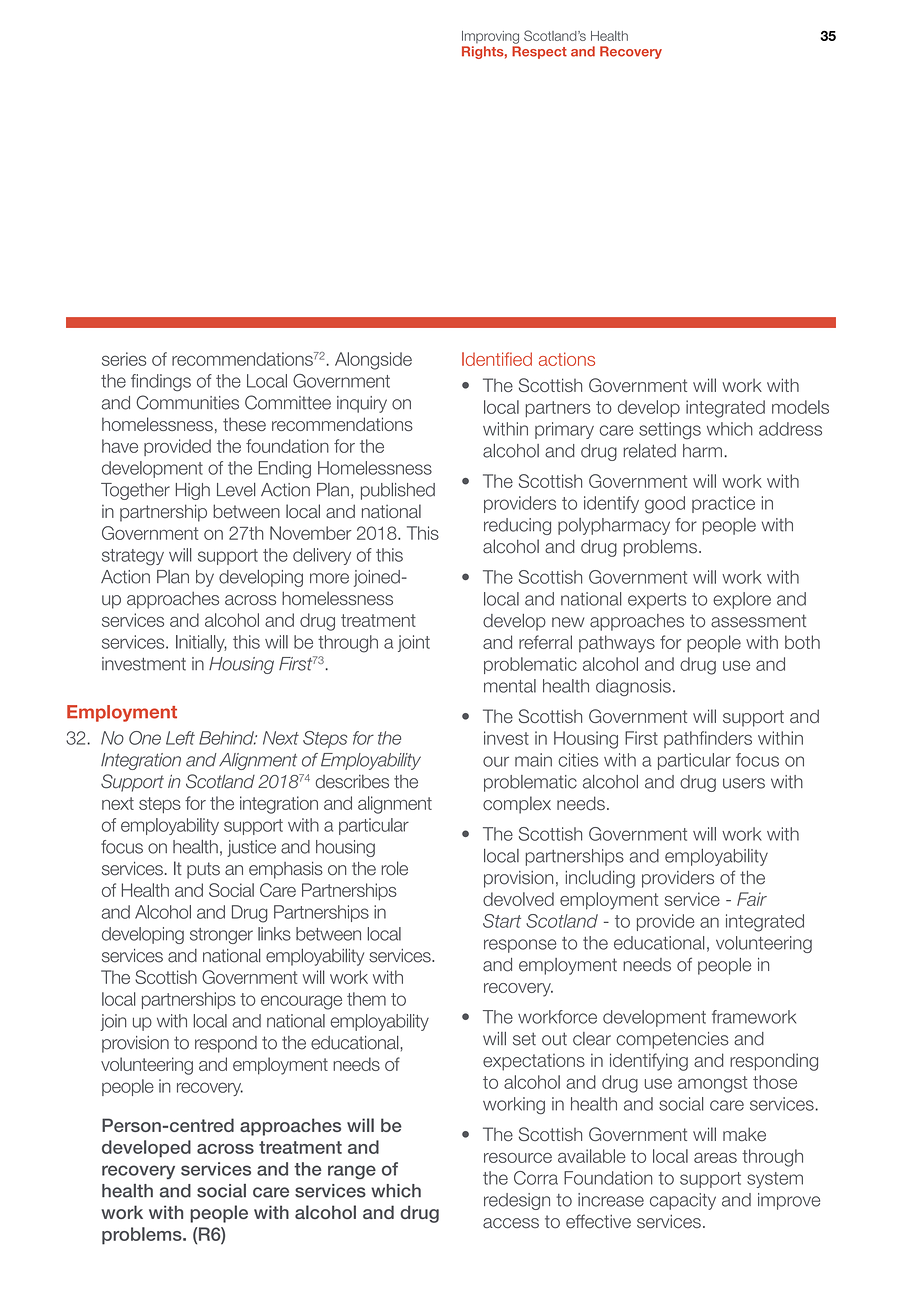  Describe the element at coordinates (502, 921) in the document. I see `Start` at that location.
